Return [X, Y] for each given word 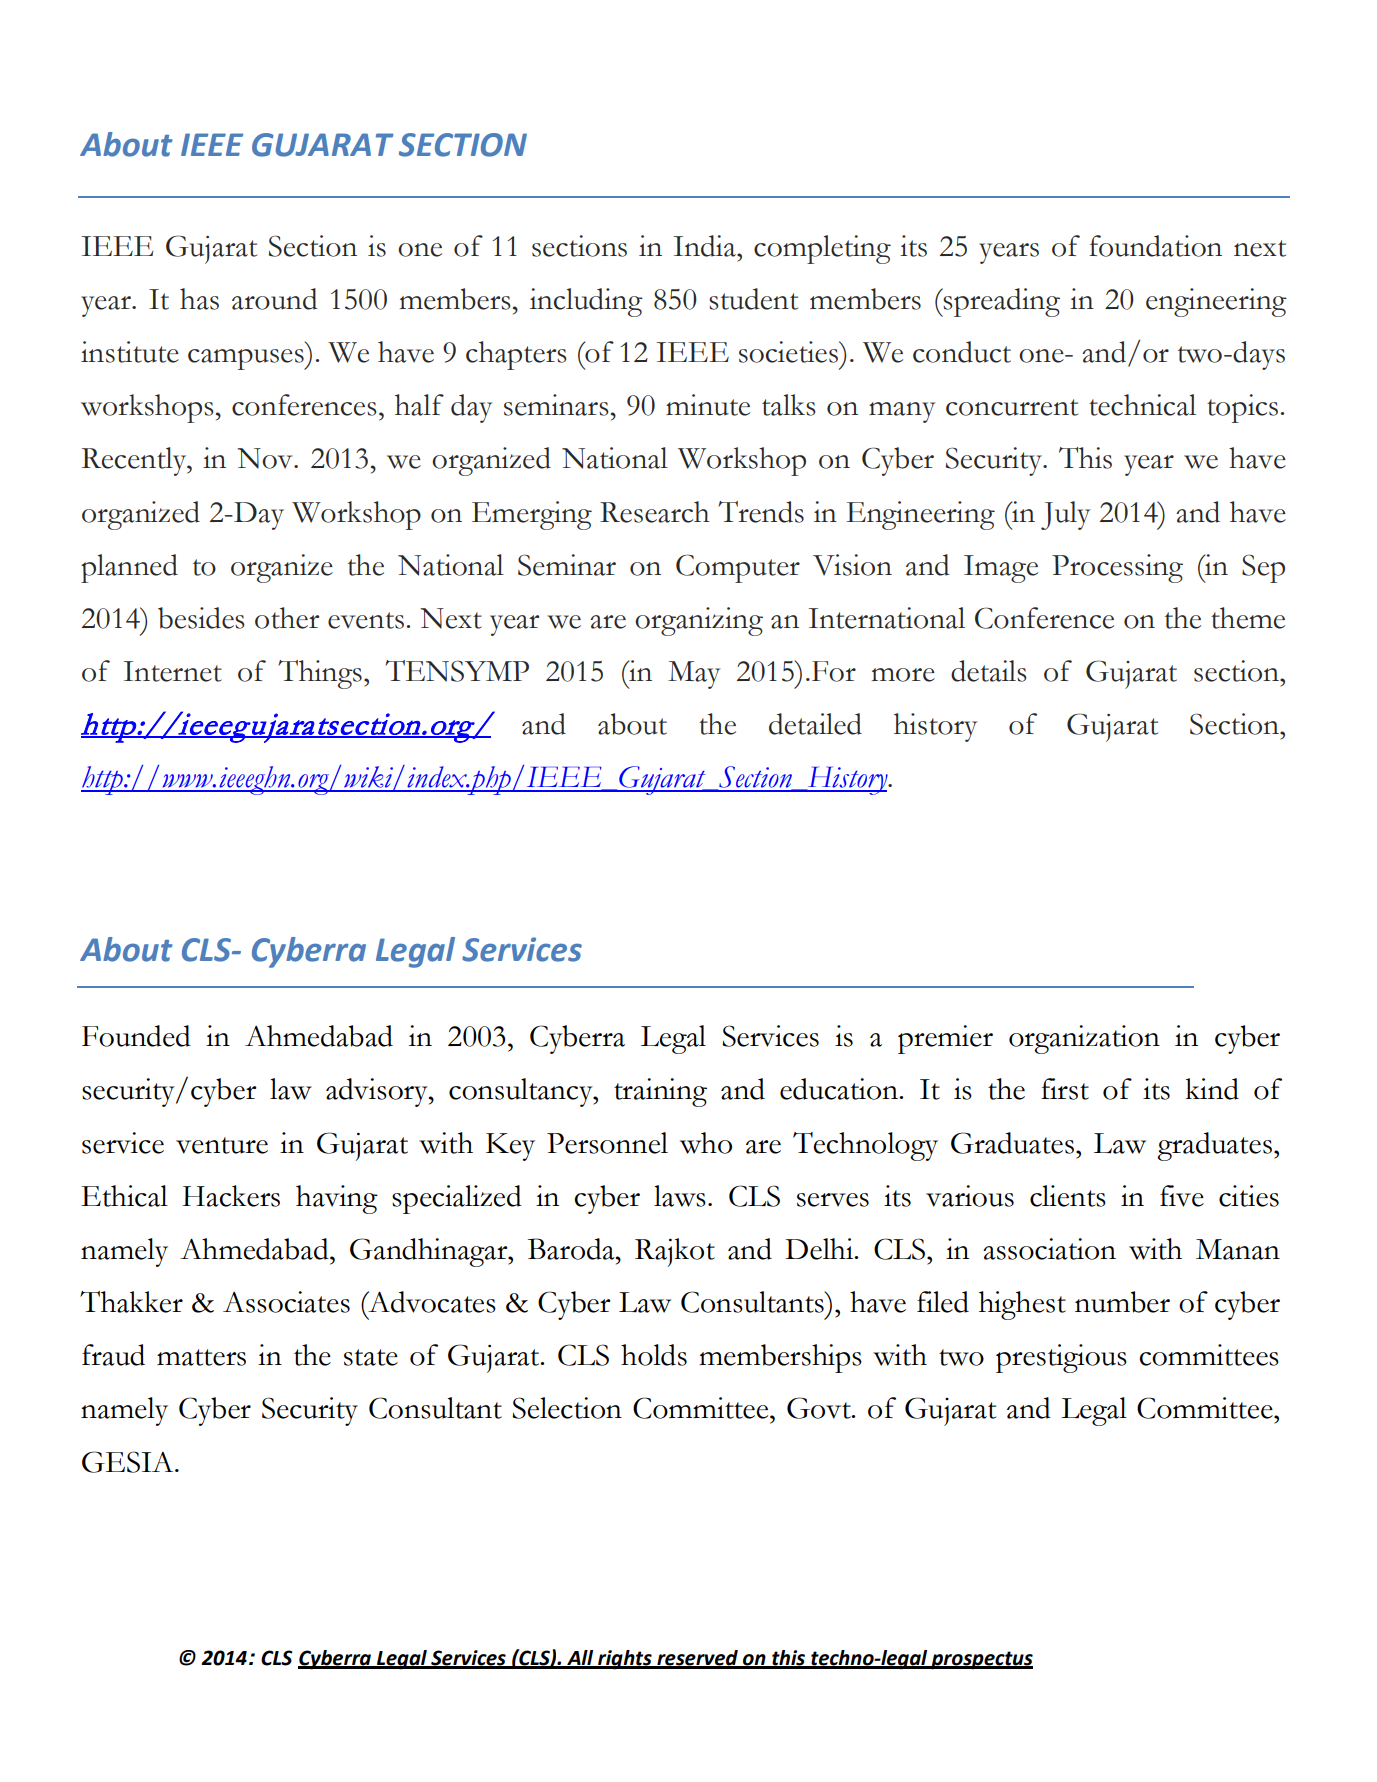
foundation [1155, 246]
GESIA [129, 1462]
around [275, 299]
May [694, 675]
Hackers [231, 1196]
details [989, 671]
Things [320, 674]
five [1182, 1196]
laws [680, 1196]
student [753, 299]
